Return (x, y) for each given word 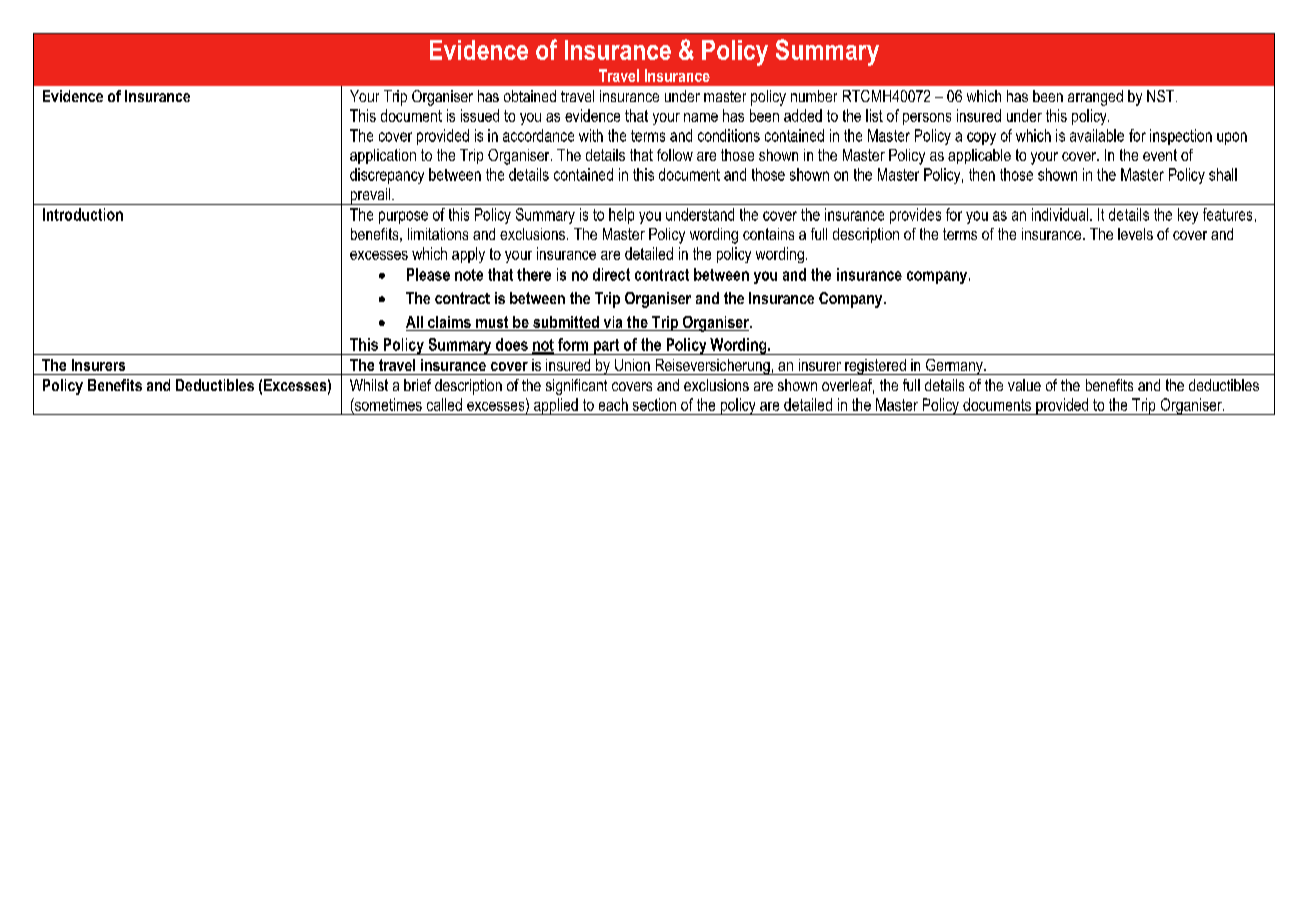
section (654, 404)
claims (449, 323)
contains (768, 234)
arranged (1095, 98)
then (982, 174)
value (1024, 385)
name (701, 117)
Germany (954, 367)
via (613, 323)
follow (675, 155)
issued (480, 115)
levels (1135, 234)
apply (468, 255)
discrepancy (387, 176)
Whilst (369, 385)
